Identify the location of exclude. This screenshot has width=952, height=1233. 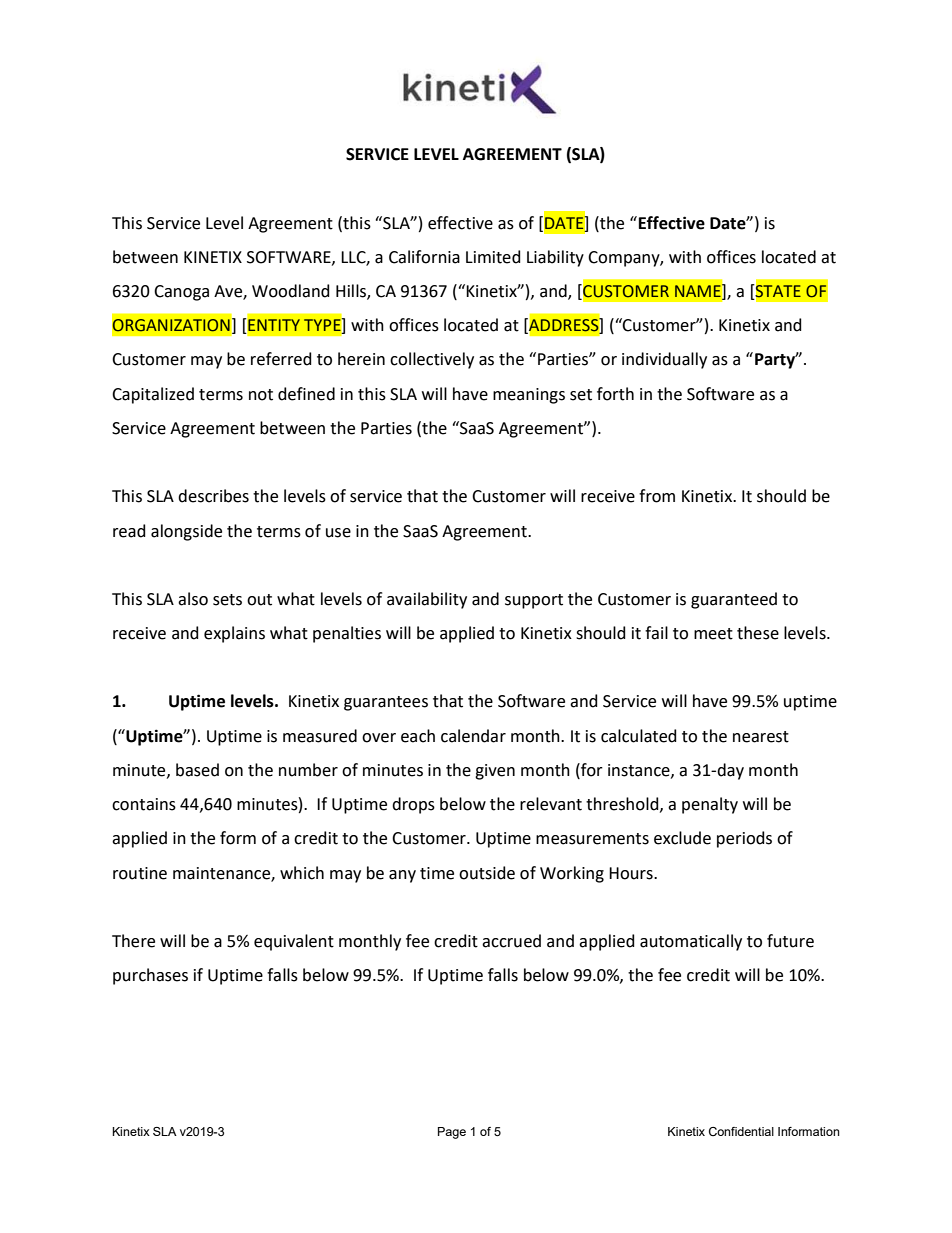
(682, 838).
